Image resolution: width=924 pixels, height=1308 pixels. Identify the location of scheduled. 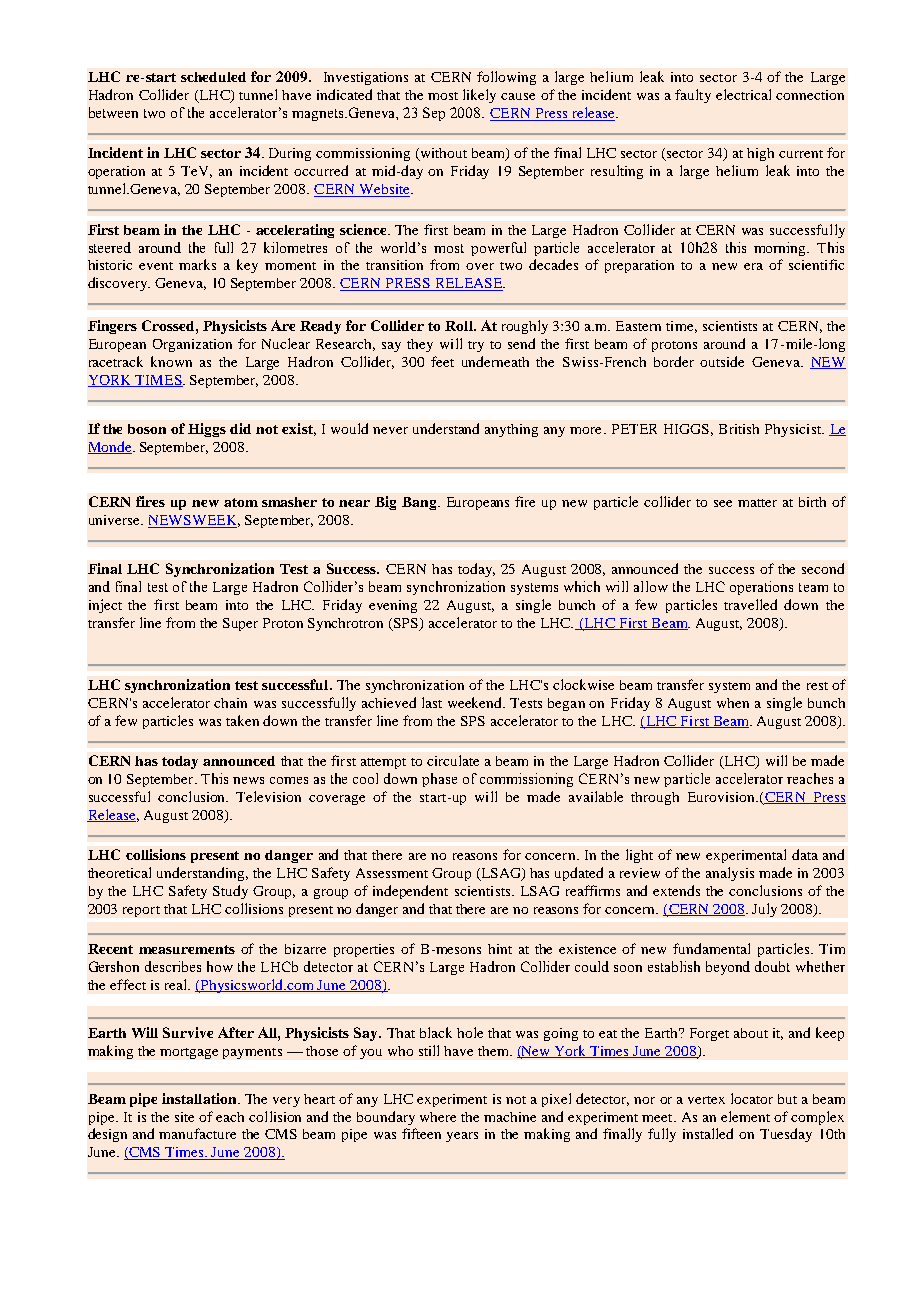
(213, 77).
